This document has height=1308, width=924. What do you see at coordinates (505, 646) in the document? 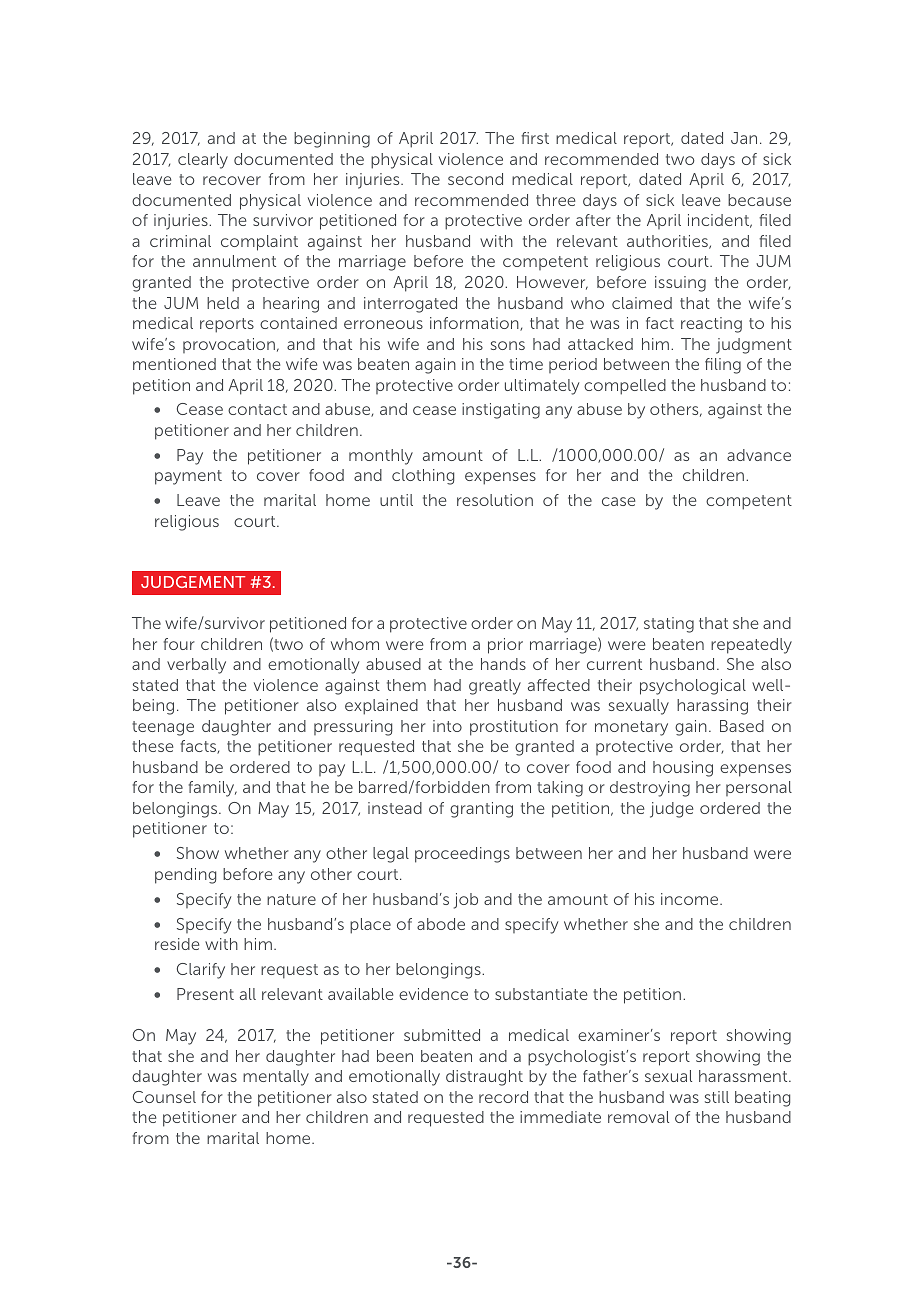
I see `prior` at bounding box center [505, 646].
